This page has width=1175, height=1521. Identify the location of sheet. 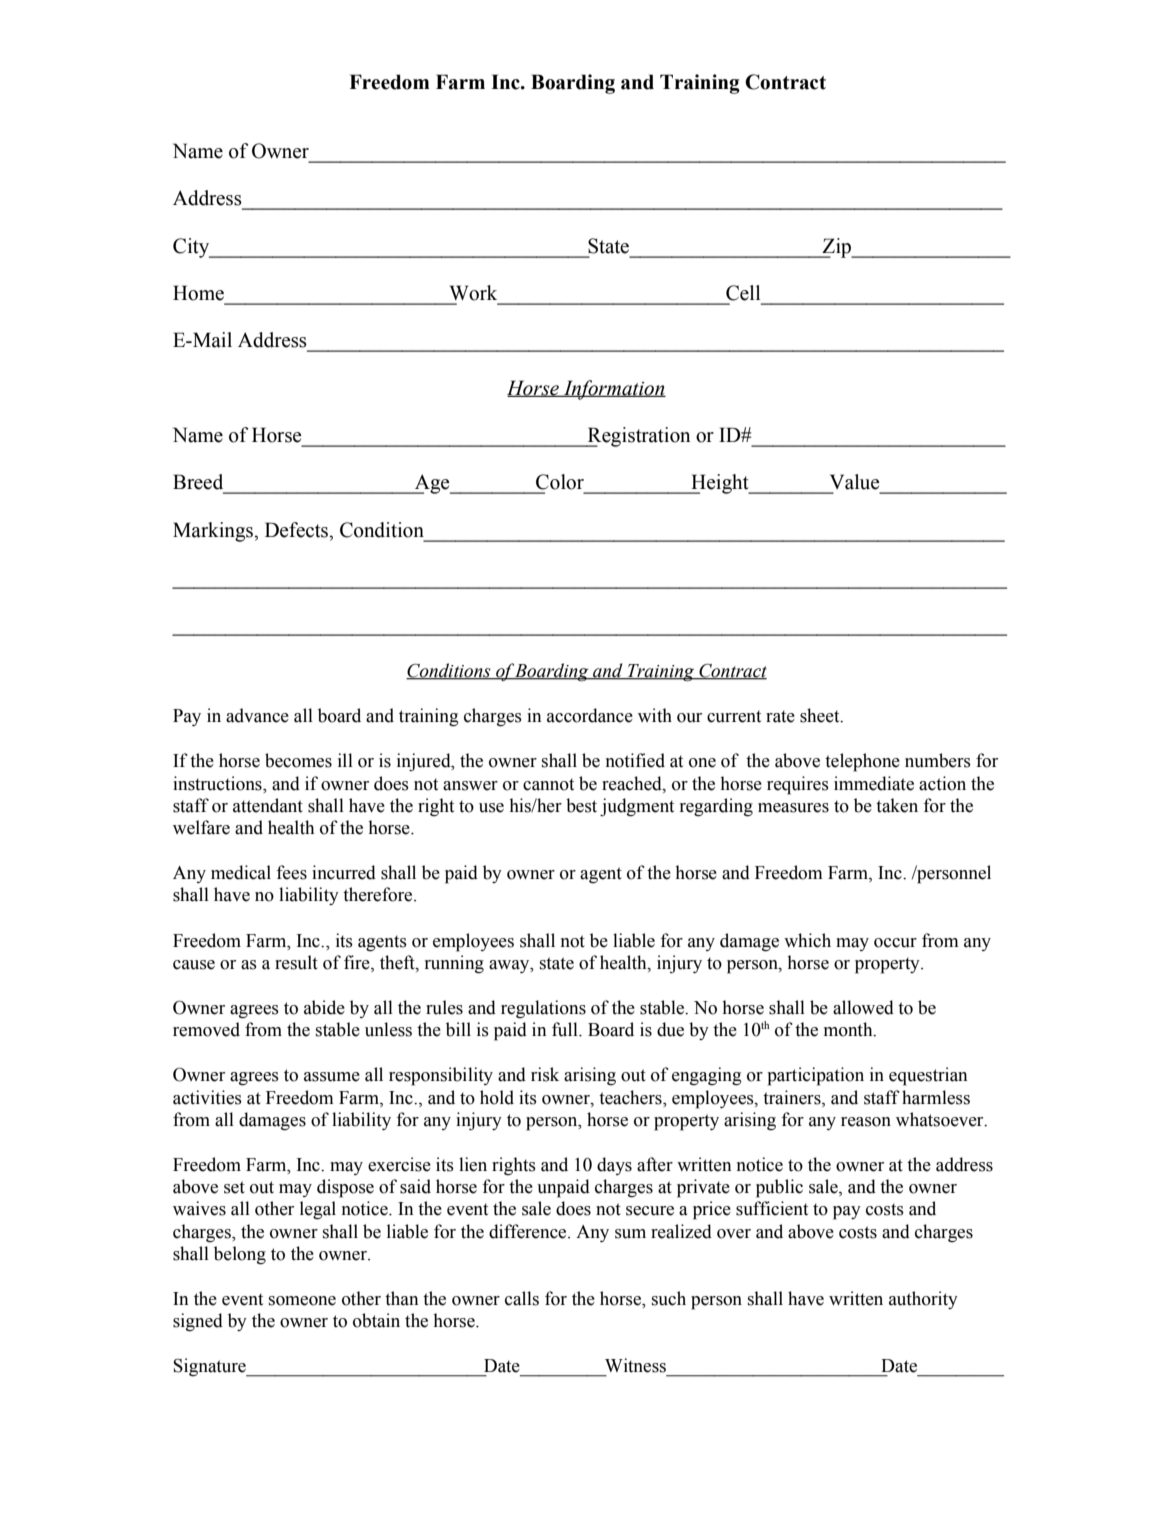
(821, 715).
